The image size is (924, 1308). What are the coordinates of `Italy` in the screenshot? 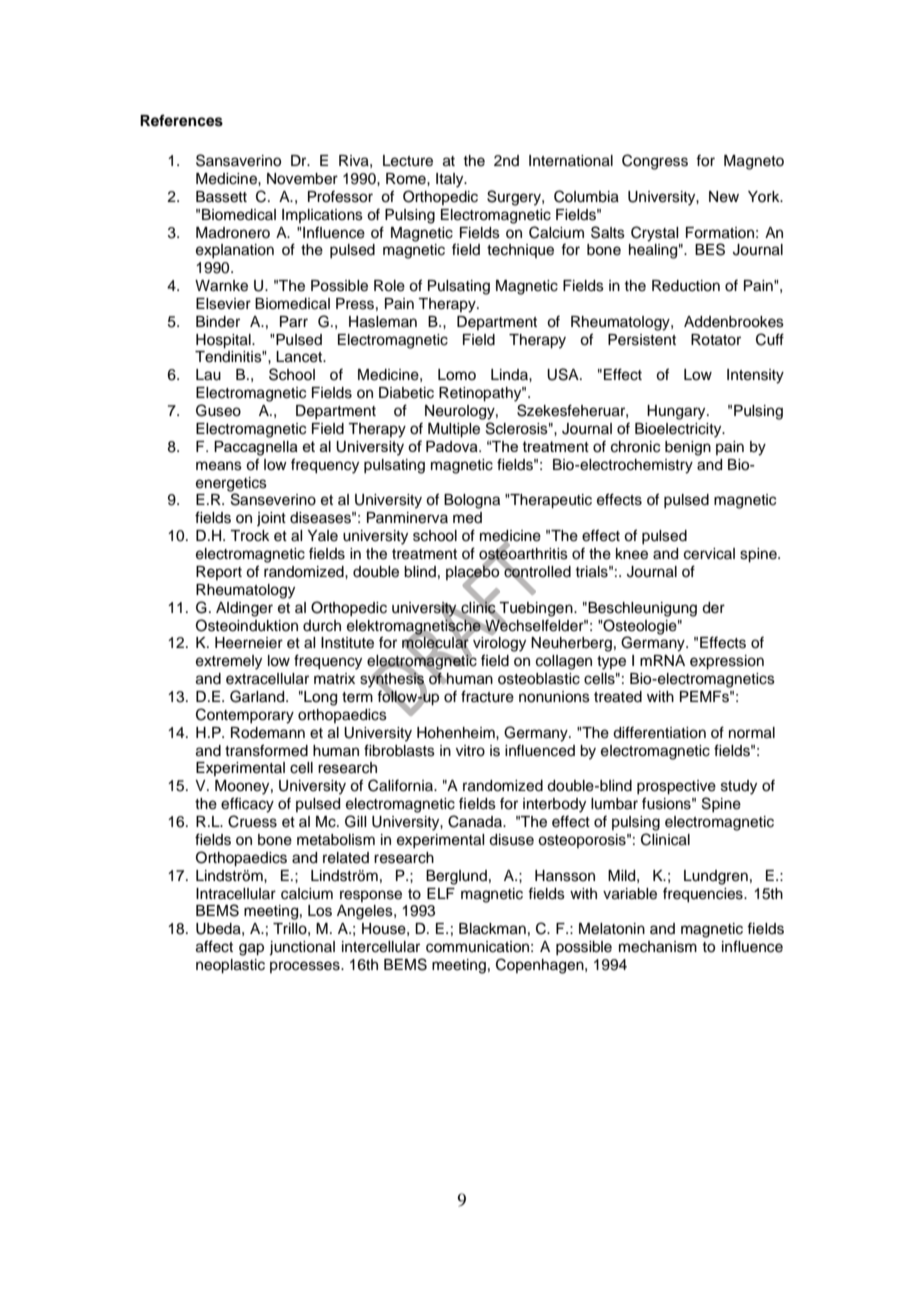 It's located at (451, 180).
